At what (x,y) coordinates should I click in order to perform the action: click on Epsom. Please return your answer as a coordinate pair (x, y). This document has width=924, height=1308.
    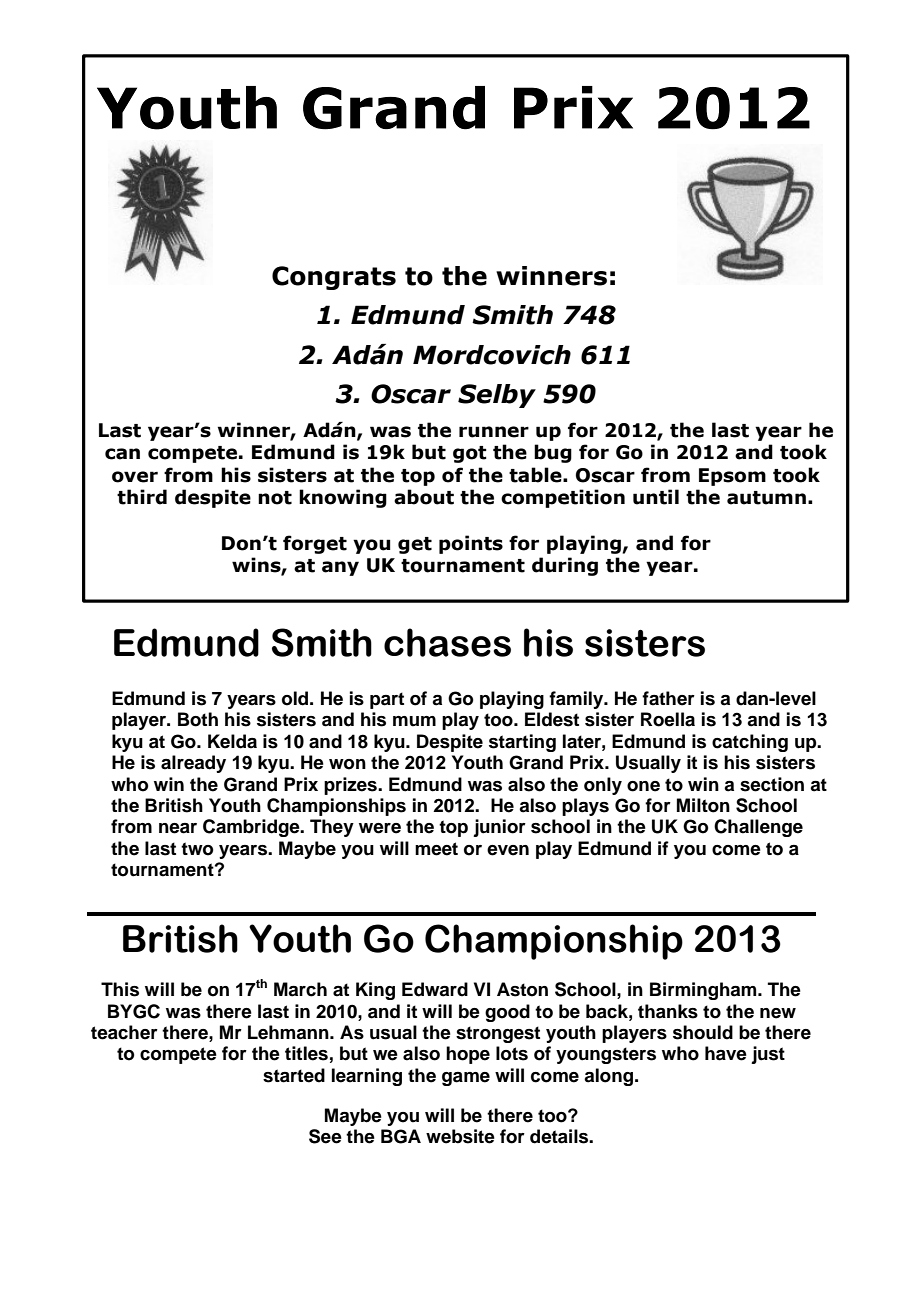
    Looking at the image, I should click on (732, 477).
